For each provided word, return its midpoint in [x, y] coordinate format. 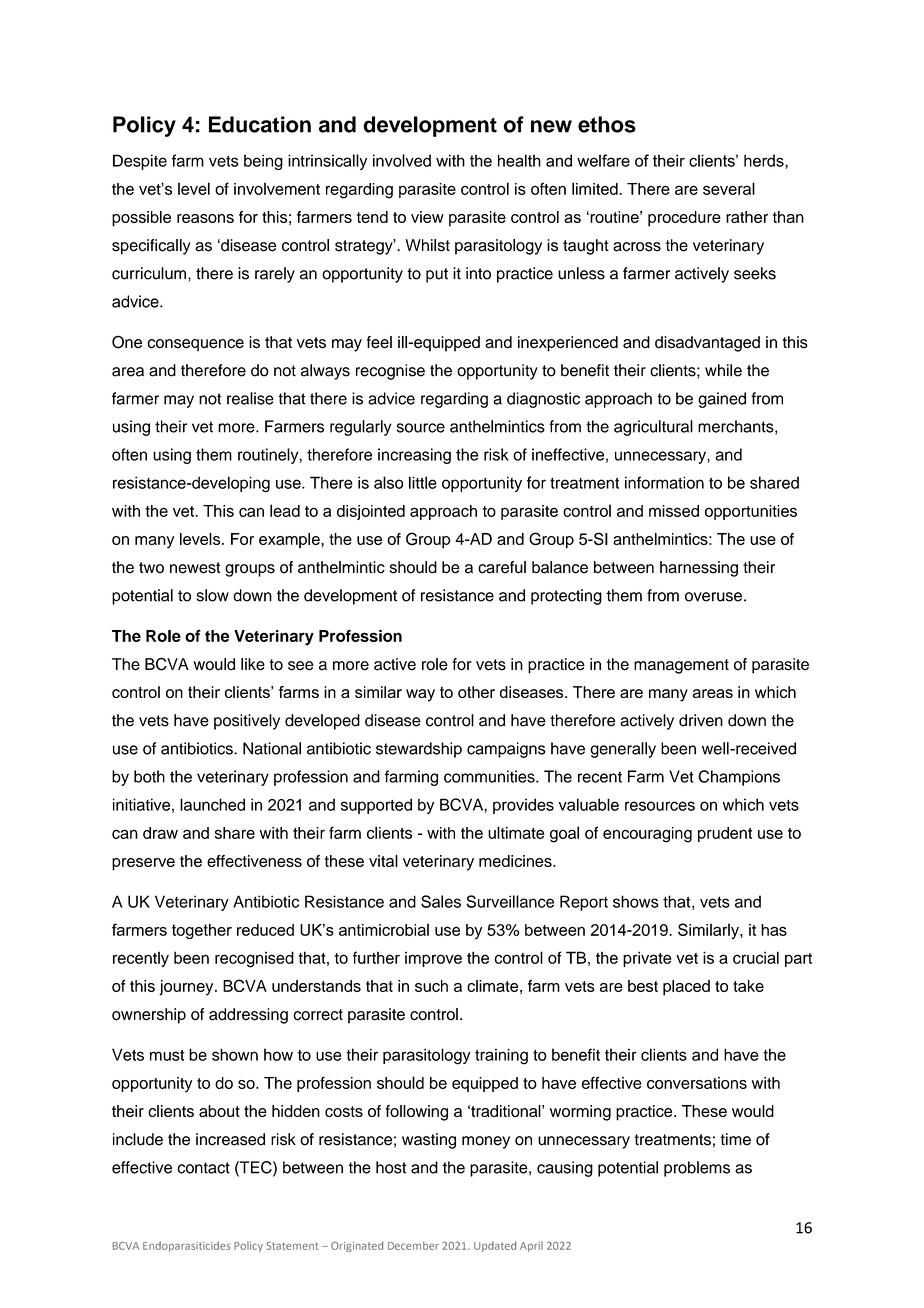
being [263, 162]
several [729, 188]
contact [203, 1168]
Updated [495, 1246]
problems [697, 1169]
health [519, 160]
